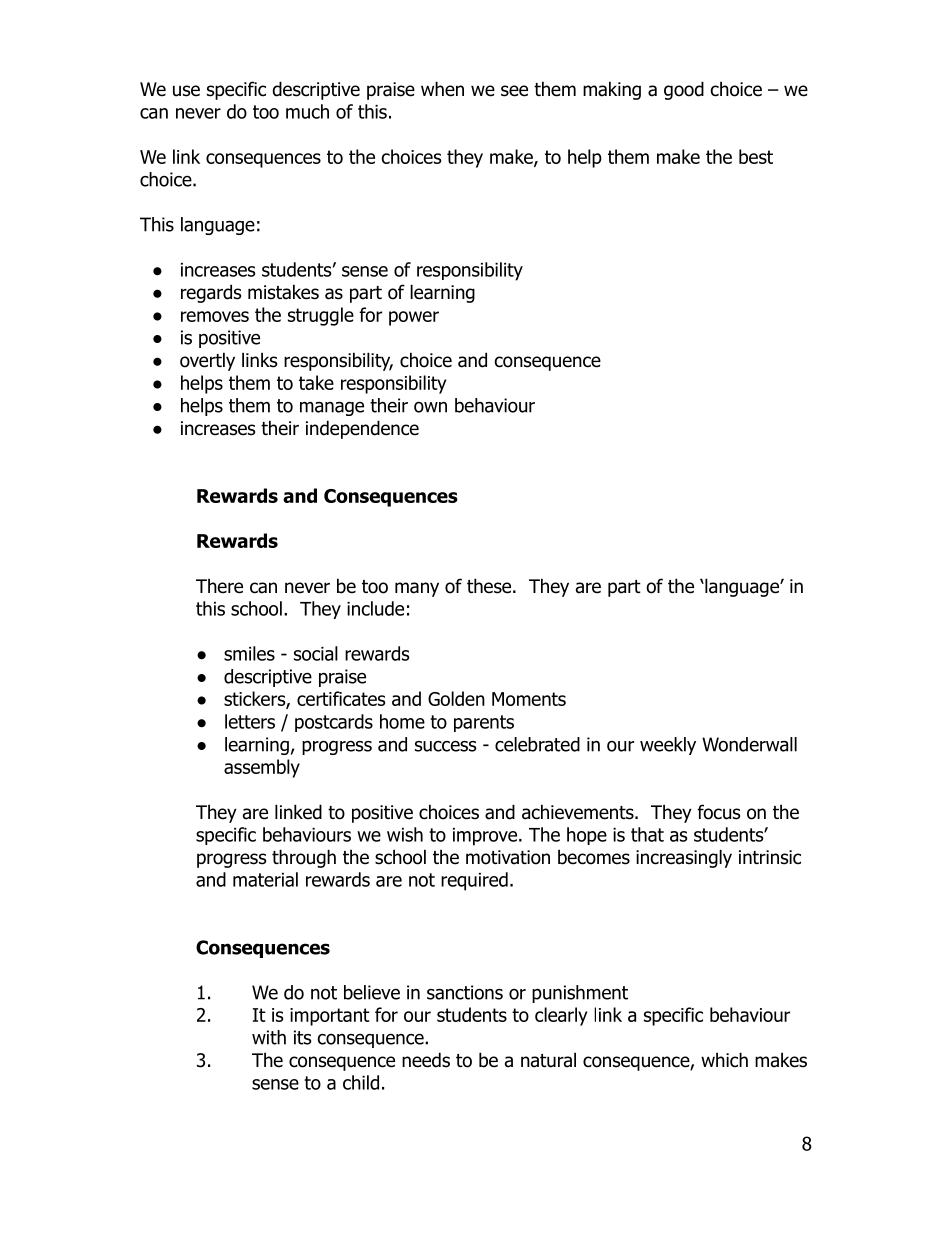  What do you see at coordinates (219, 586) in the page?
I see `There` at bounding box center [219, 586].
